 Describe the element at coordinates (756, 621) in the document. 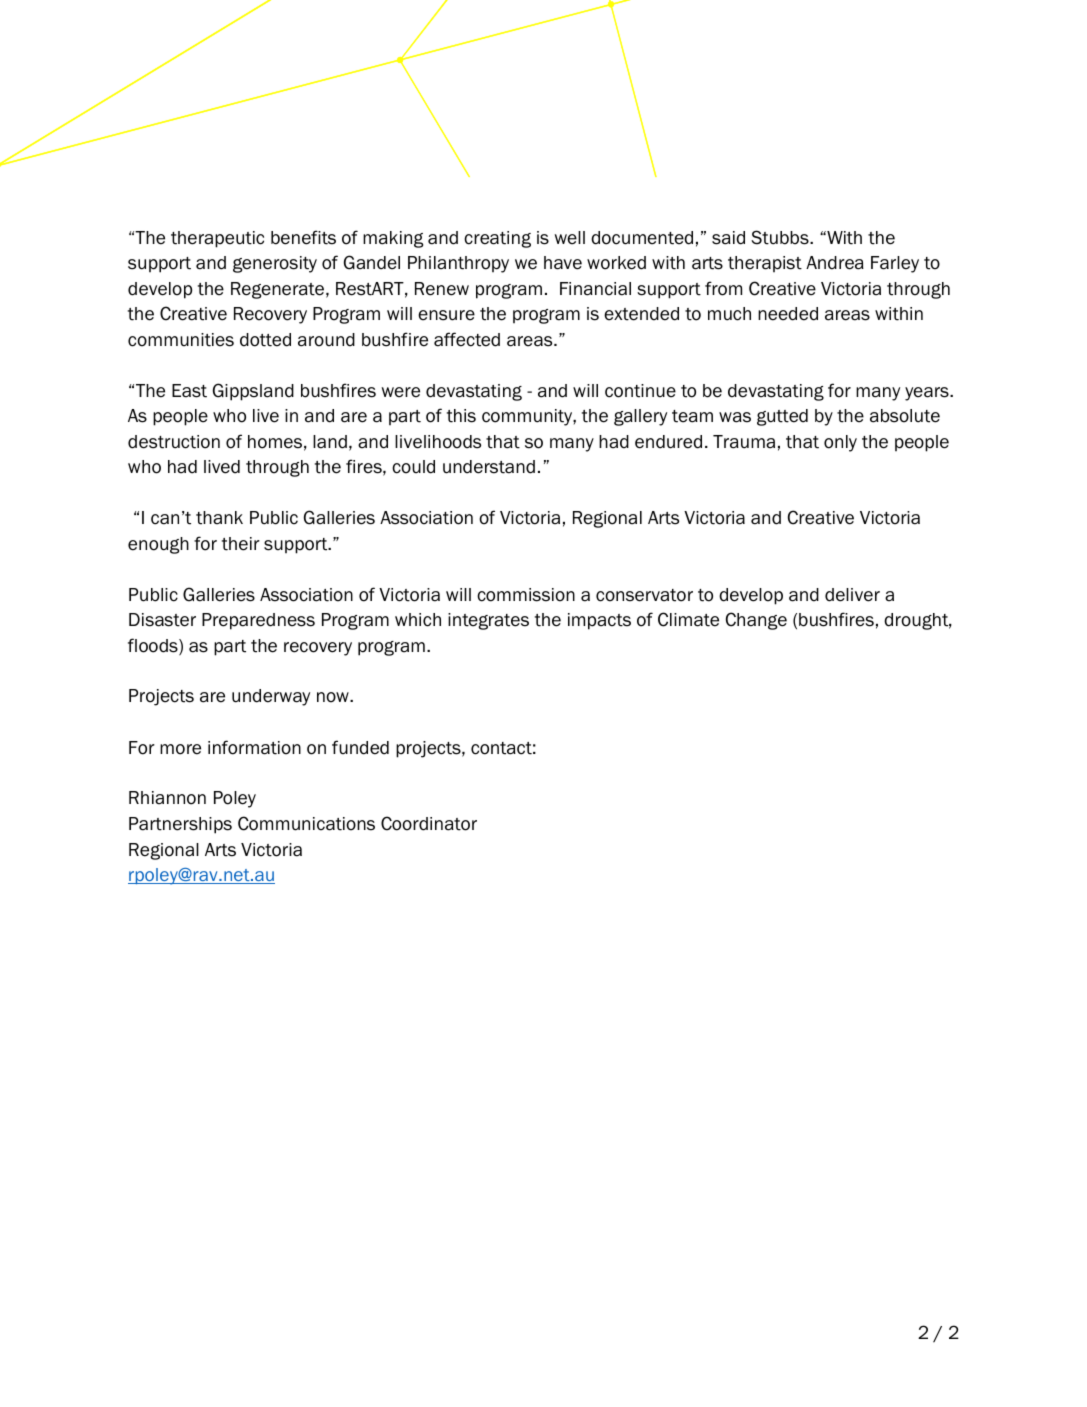

I see `Change` at that location.
